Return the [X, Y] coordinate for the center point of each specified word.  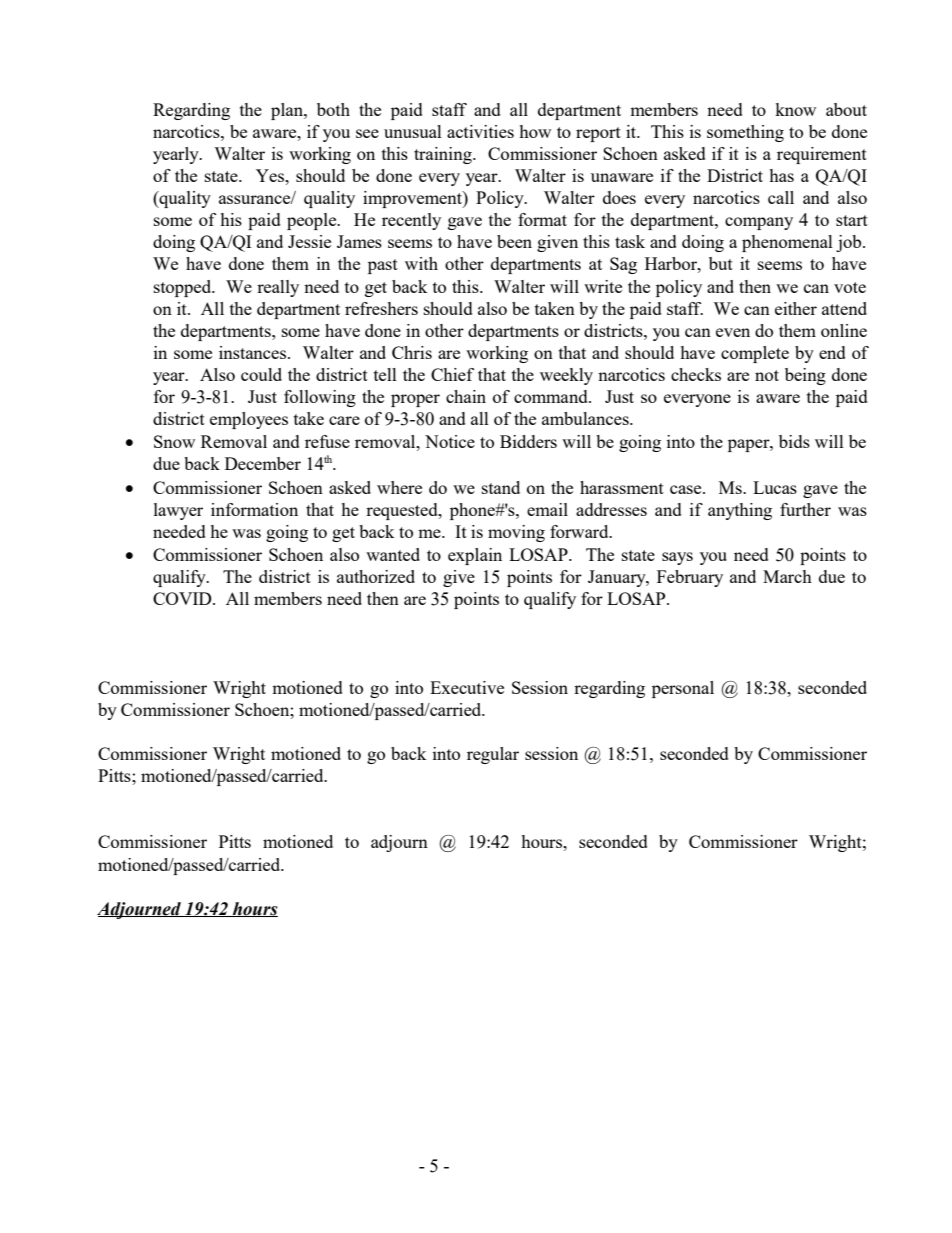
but [721, 263]
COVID [183, 598]
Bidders [528, 441]
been [514, 241]
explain [475, 556]
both [333, 109]
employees [249, 420]
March [787, 576]
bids [794, 441]
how [535, 131]
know [795, 109]
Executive [467, 687]
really [278, 288]
